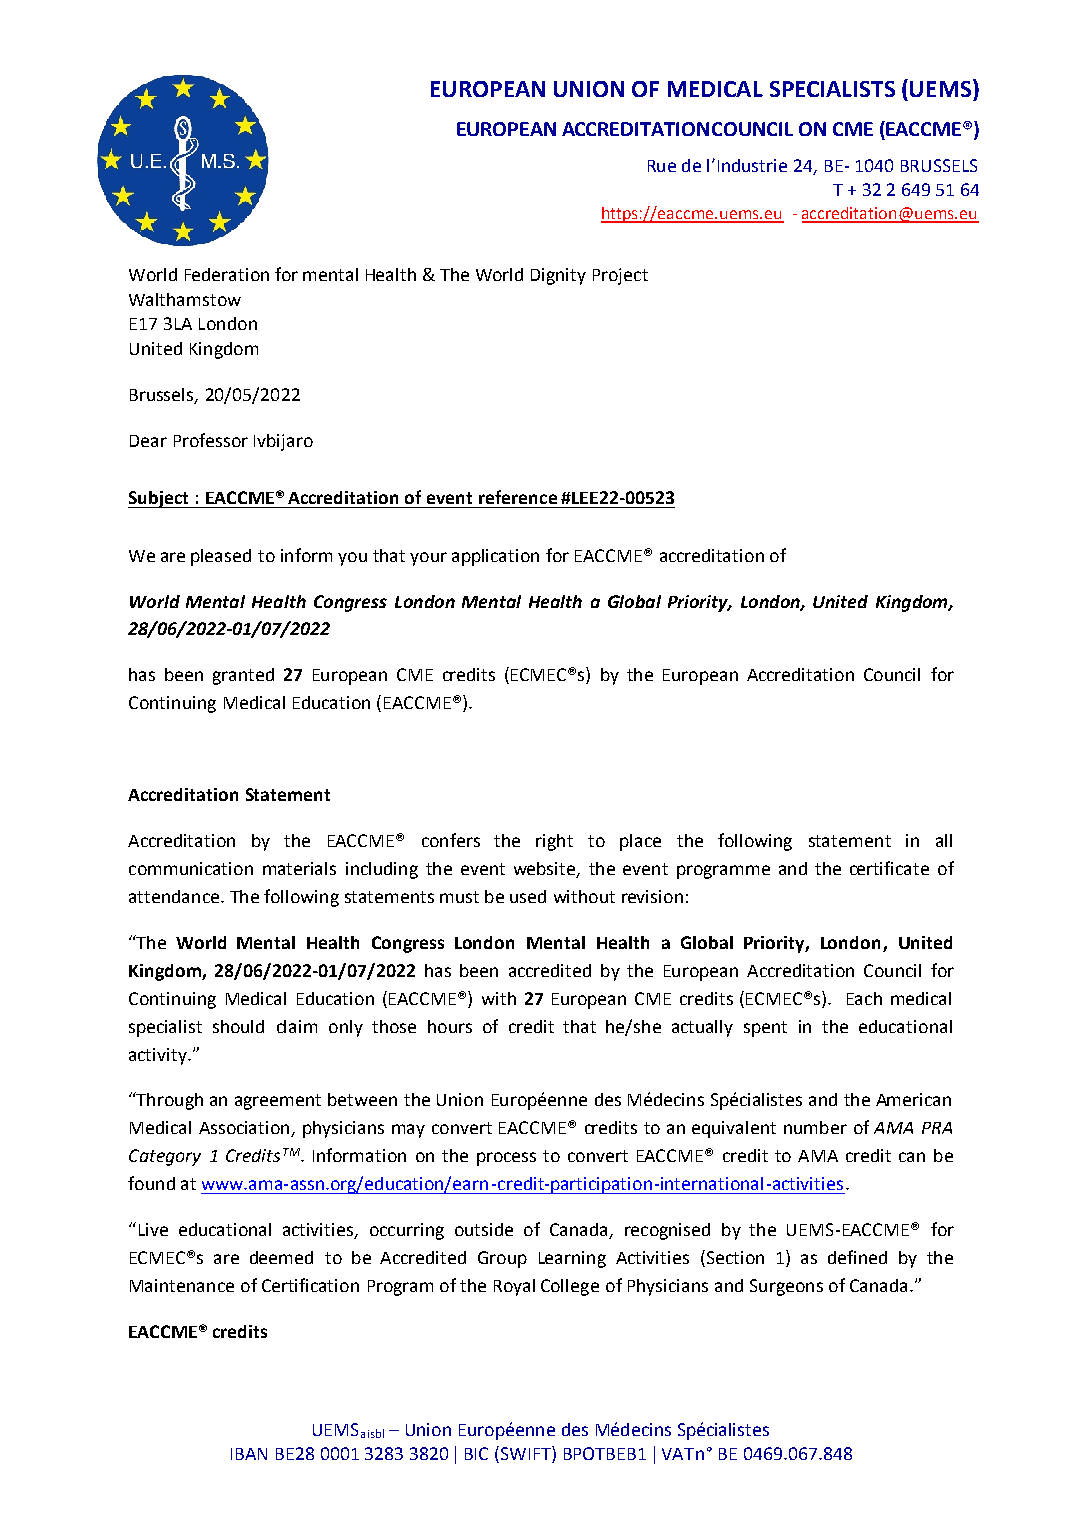 The width and height of the document is (1081, 1531). Describe the element at coordinates (525, 1454) in the document. I see `SWIFT` at that location.
